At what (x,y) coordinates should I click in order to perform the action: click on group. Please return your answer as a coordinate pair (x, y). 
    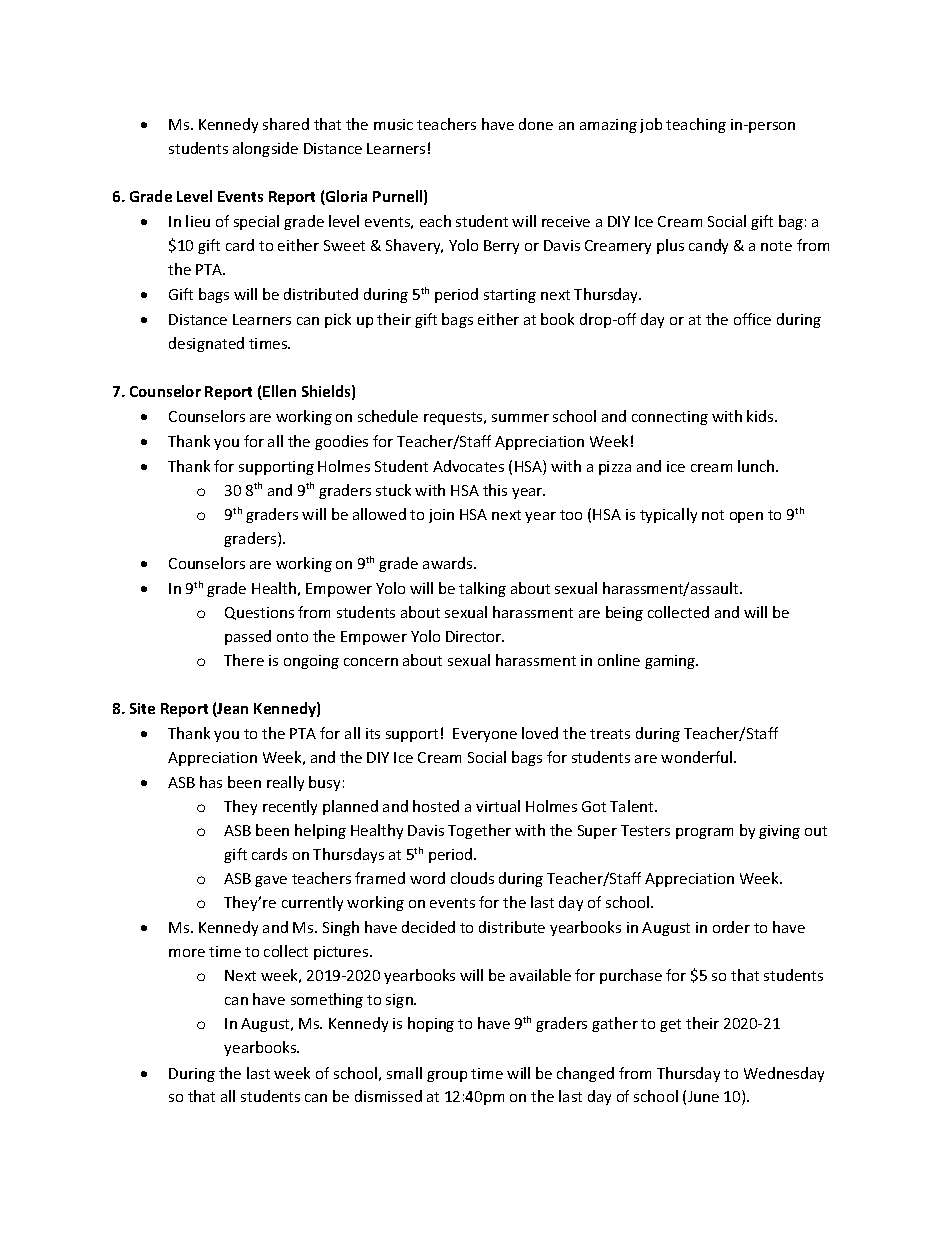
    Looking at the image, I should click on (447, 1076).
